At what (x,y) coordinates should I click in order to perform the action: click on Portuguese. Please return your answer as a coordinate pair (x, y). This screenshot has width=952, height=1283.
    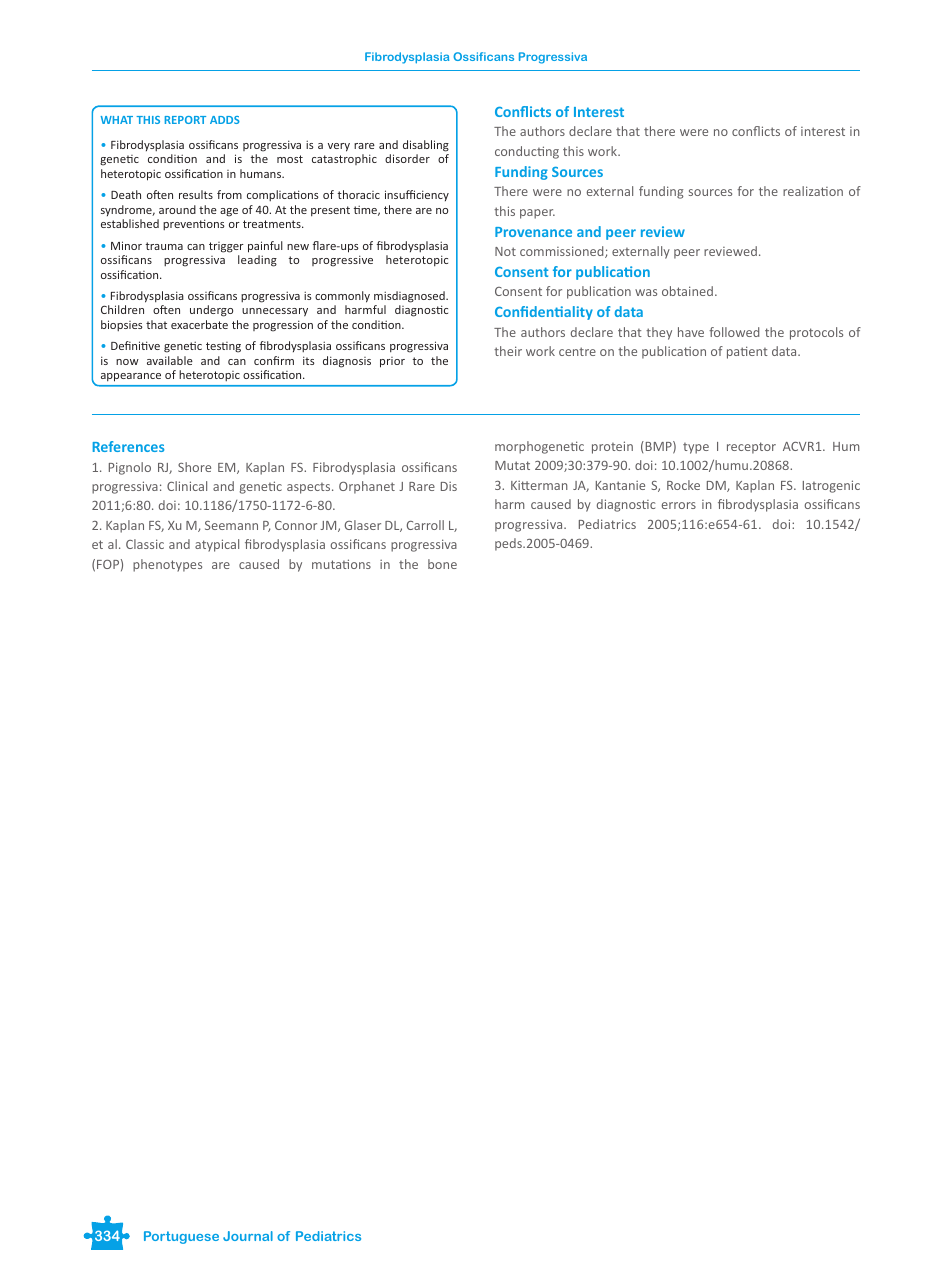
    Looking at the image, I should click on (181, 1237).
